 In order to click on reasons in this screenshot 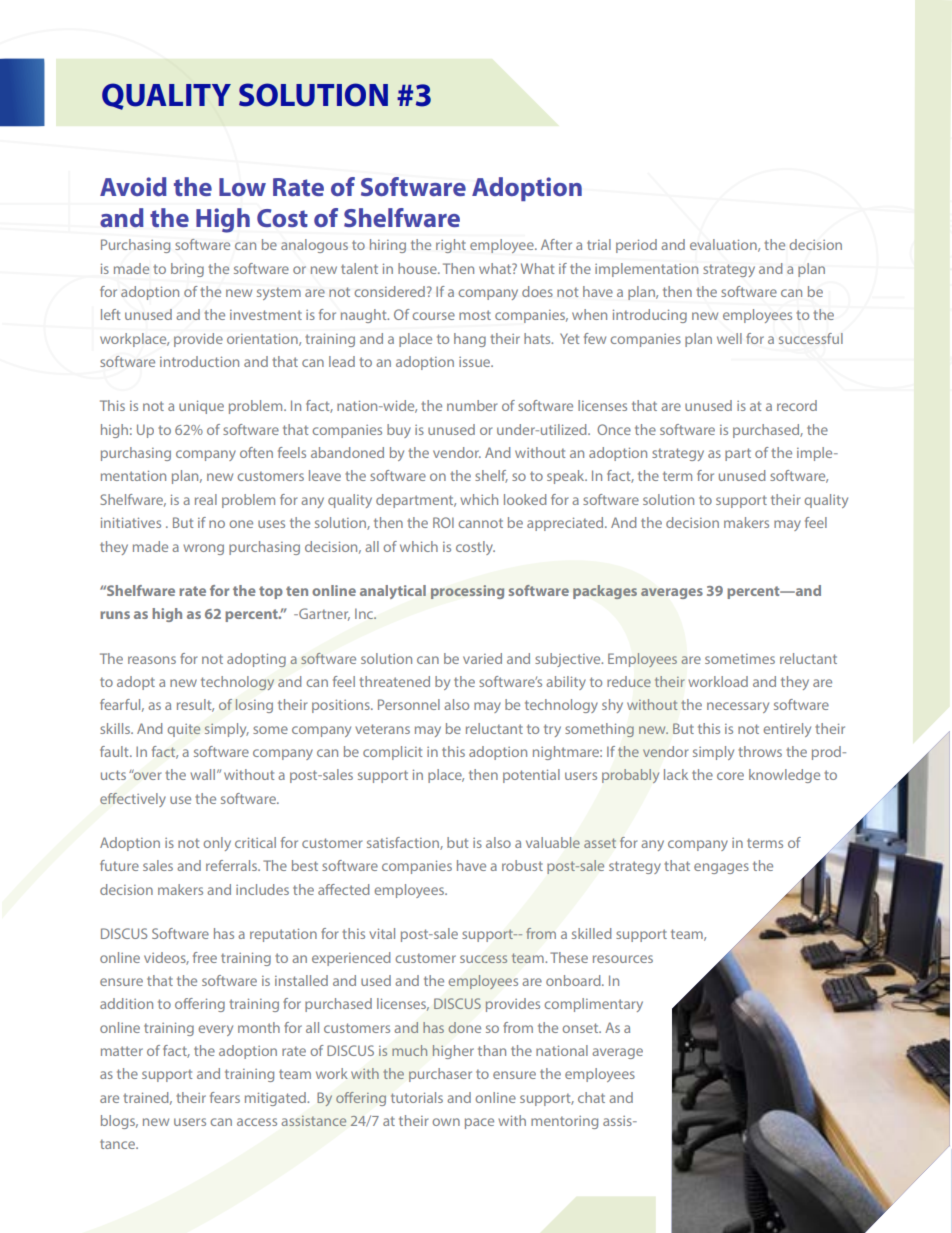, I will do `click(152, 660)`.
